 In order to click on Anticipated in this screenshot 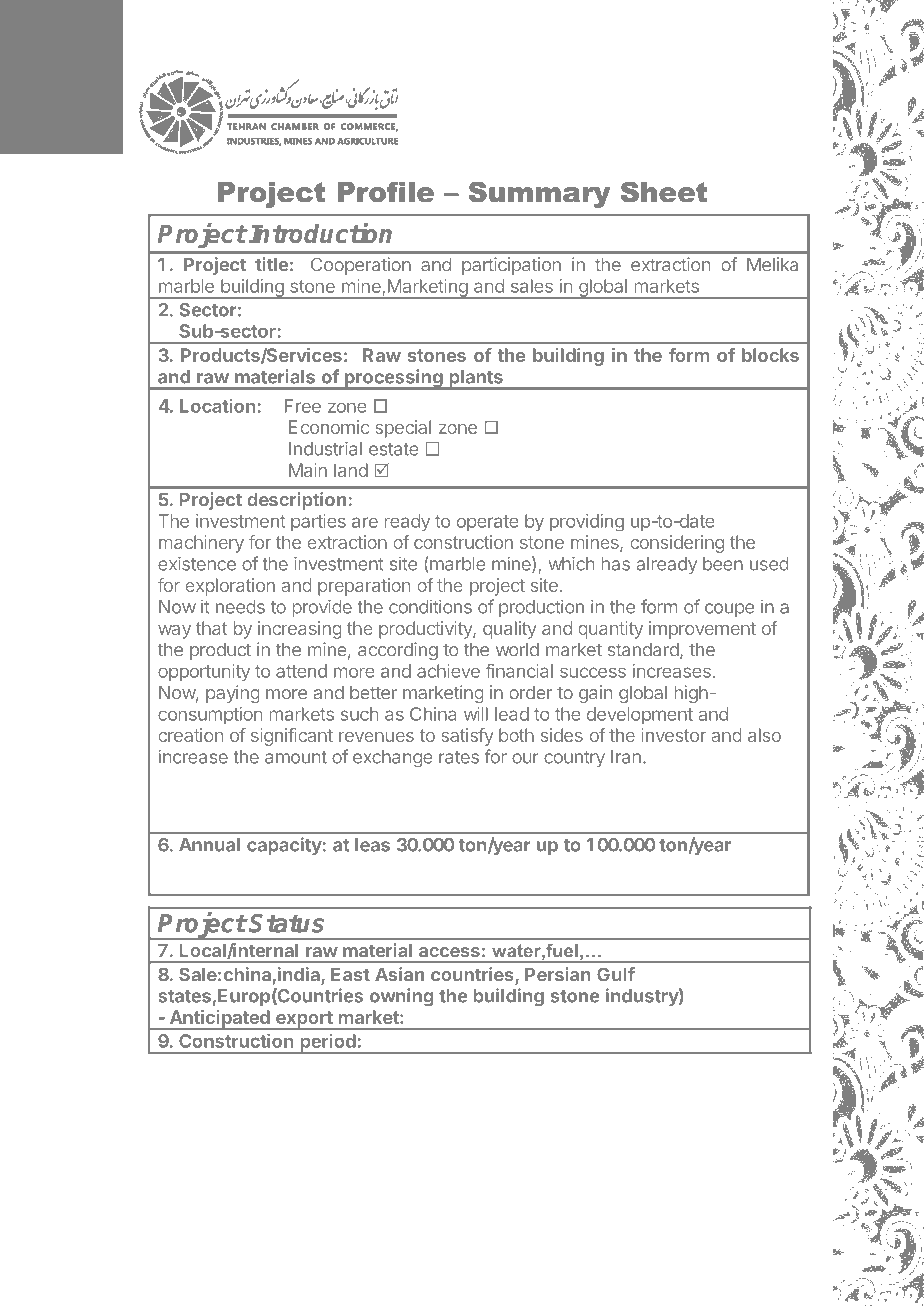, I will do `click(219, 1020)`.
